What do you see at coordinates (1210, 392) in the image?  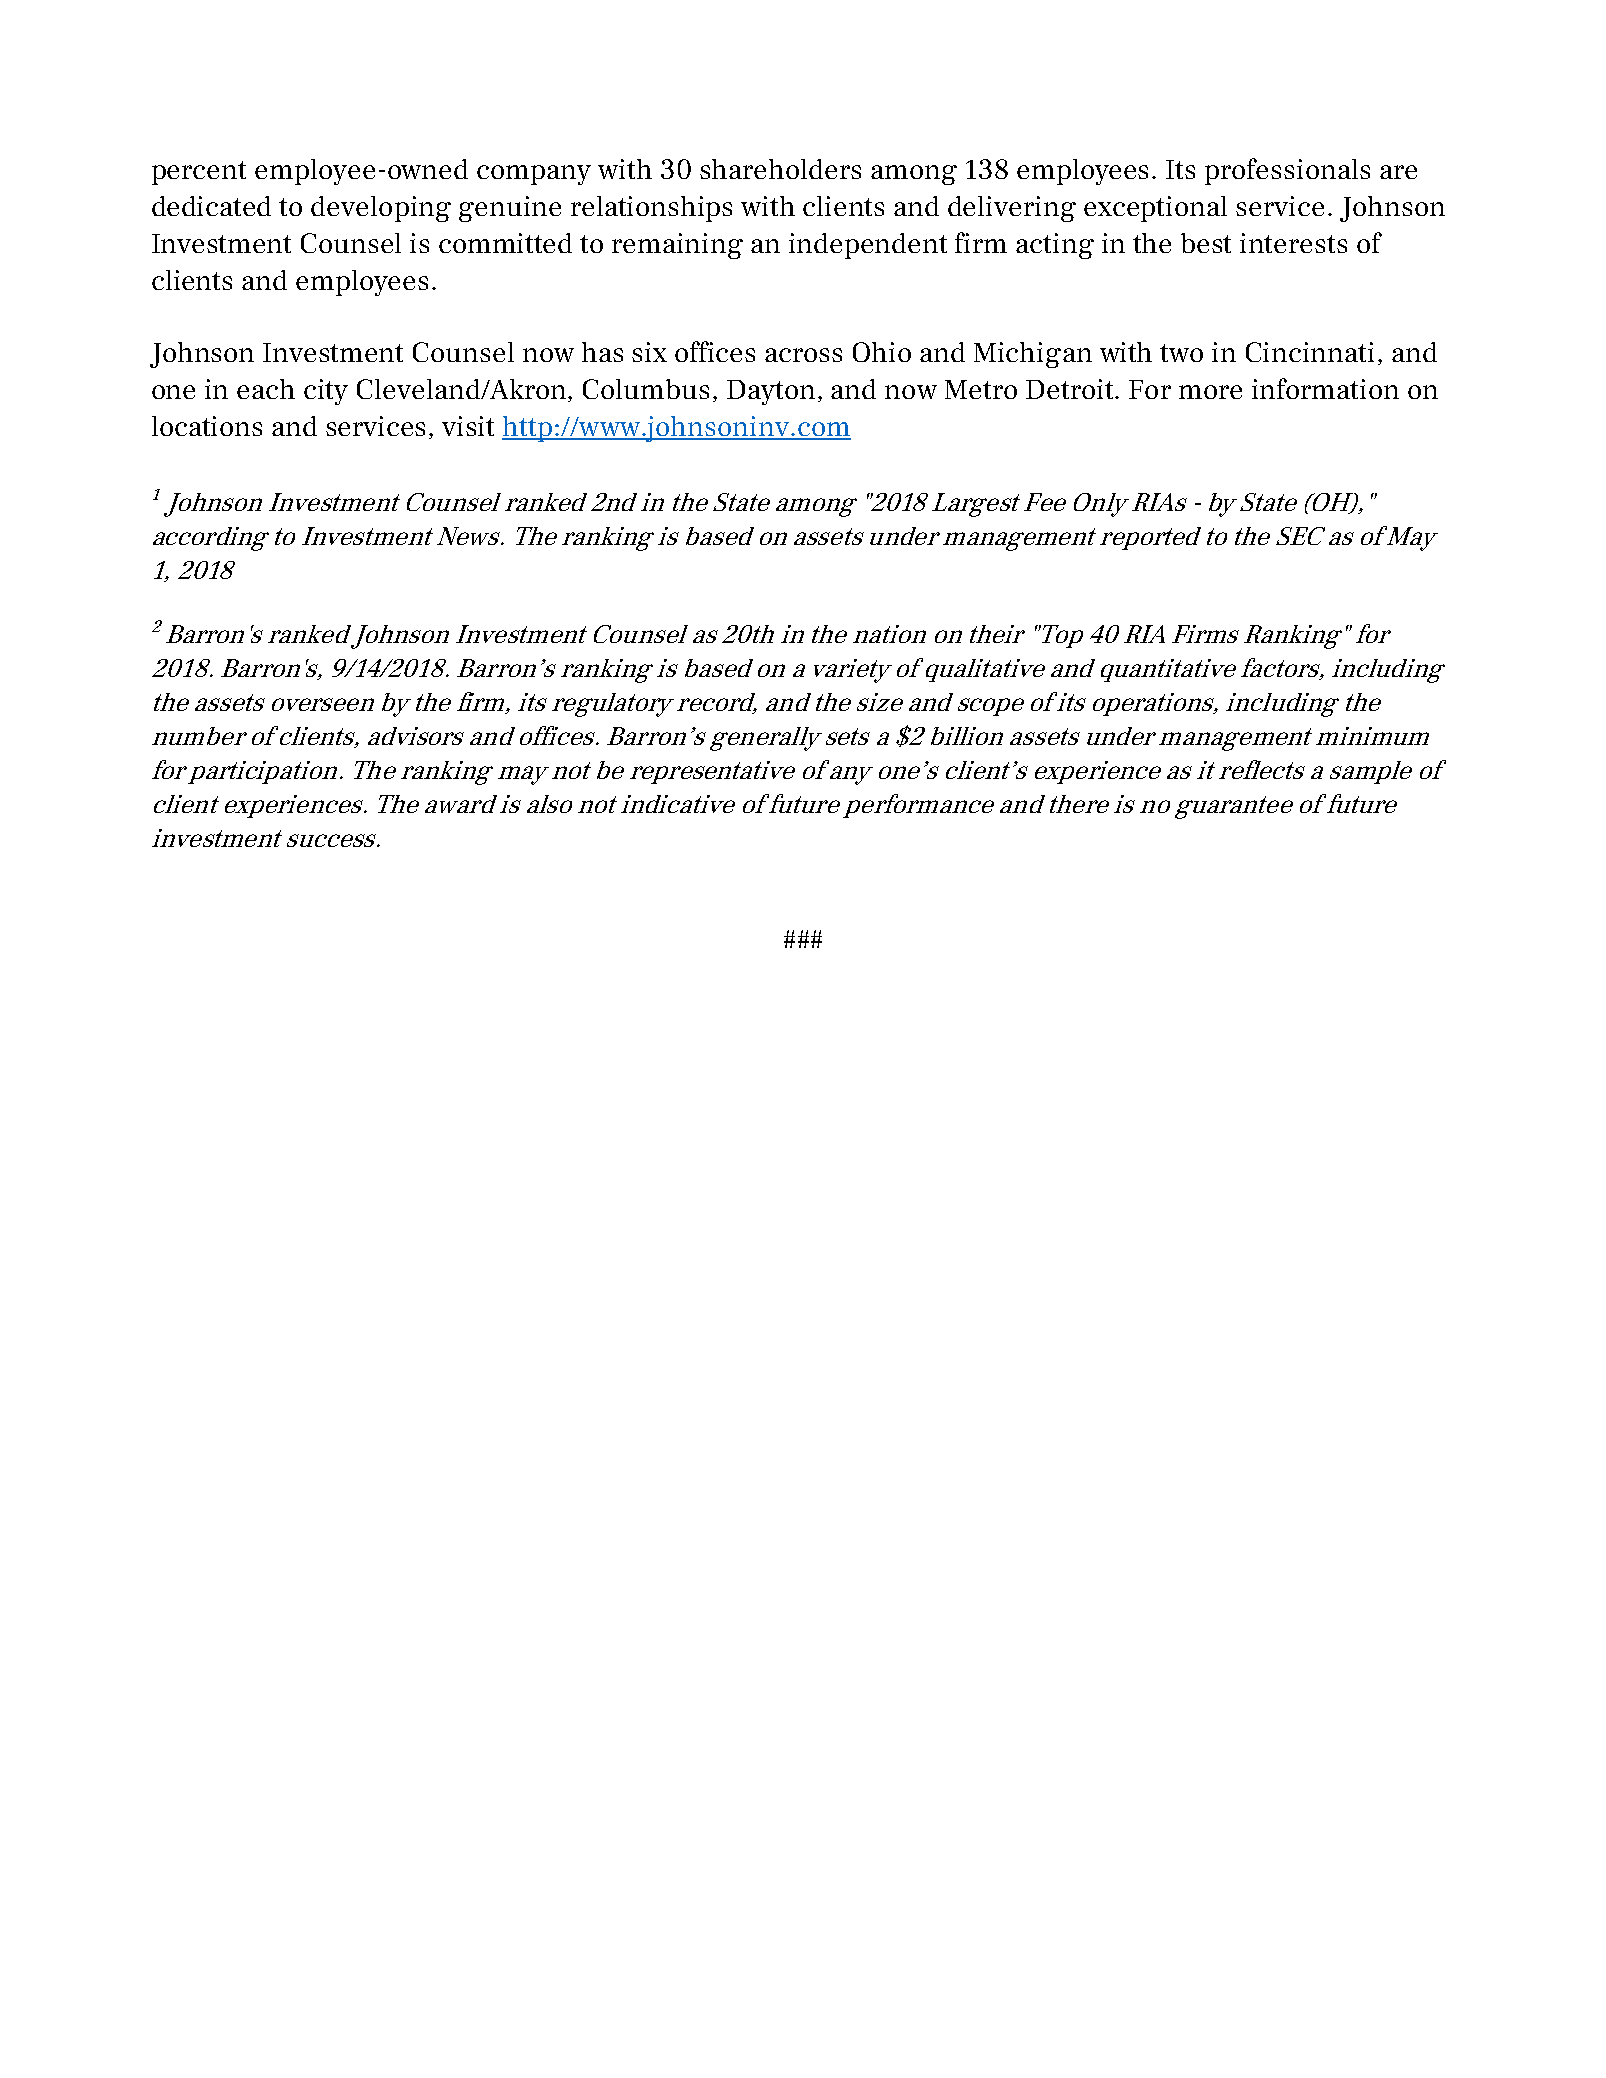 I see `more` at bounding box center [1210, 392].
